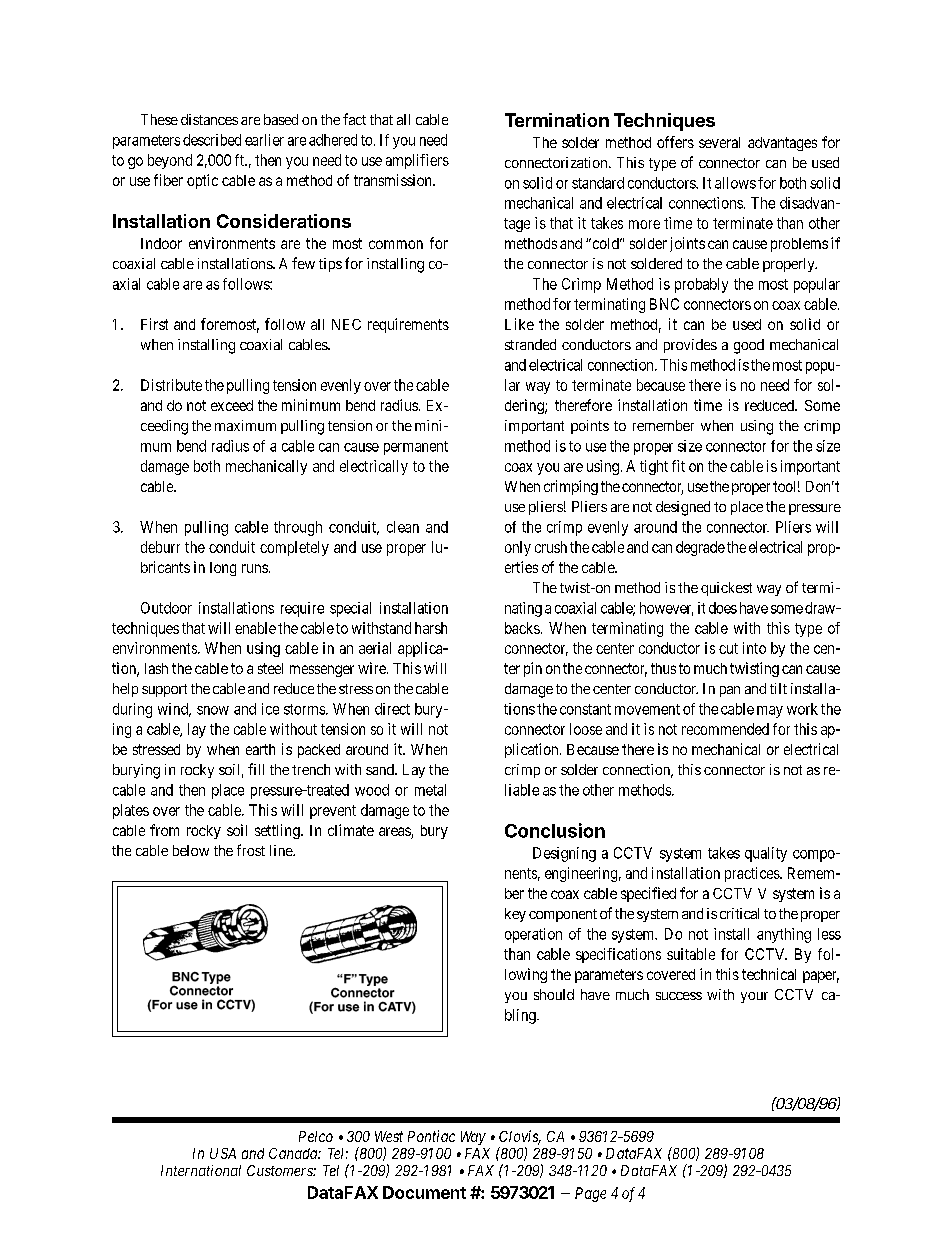 The width and height of the screenshot is (952, 1233). Describe the element at coordinates (431, 1136) in the screenshot. I see `Pontiac` at that location.
